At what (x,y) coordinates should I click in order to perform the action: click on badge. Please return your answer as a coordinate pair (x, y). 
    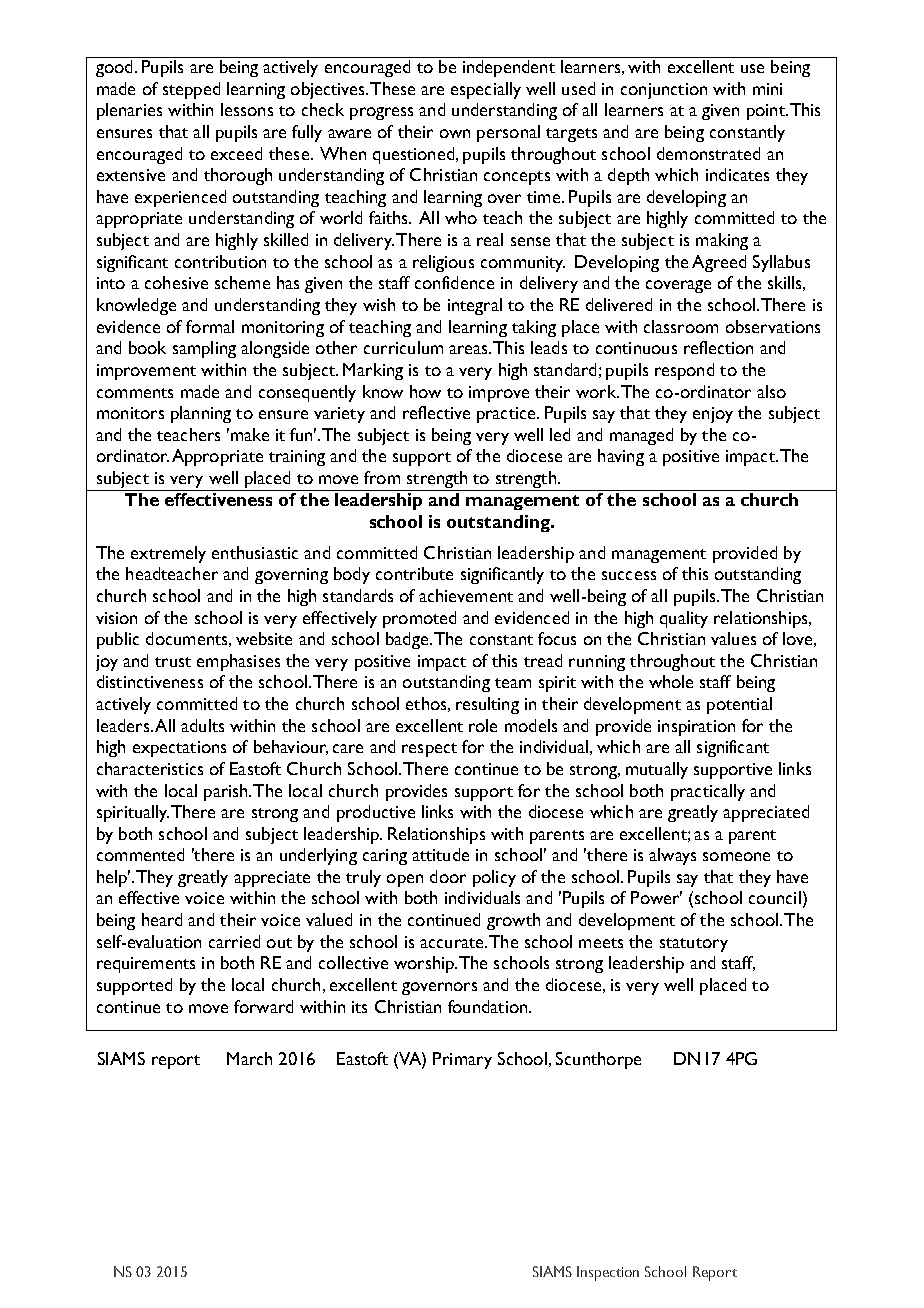
    Looking at the image, I should click on (407, 640).
